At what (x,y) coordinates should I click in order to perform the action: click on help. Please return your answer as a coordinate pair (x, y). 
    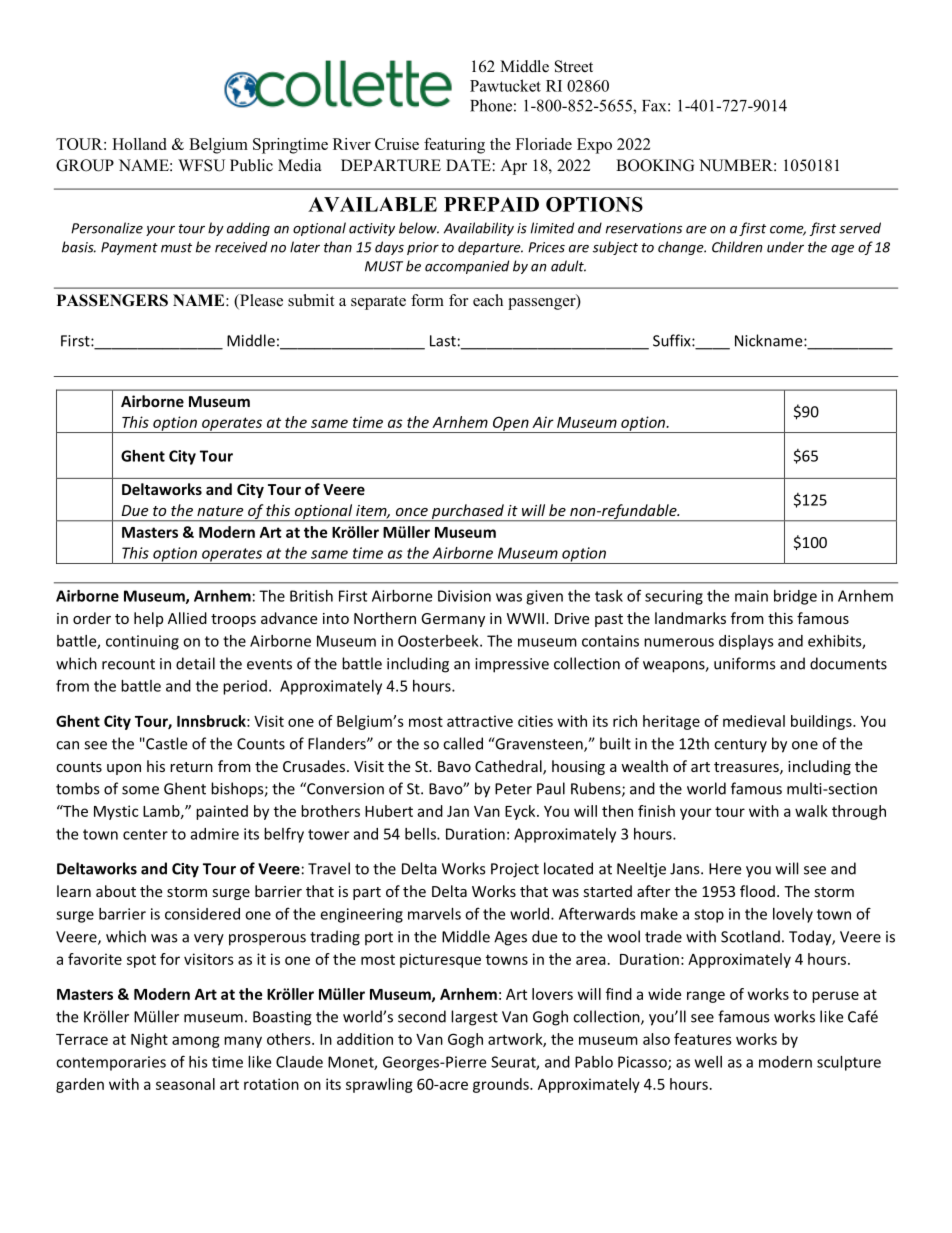
    Looking at the image, I should click on (148, 619).
